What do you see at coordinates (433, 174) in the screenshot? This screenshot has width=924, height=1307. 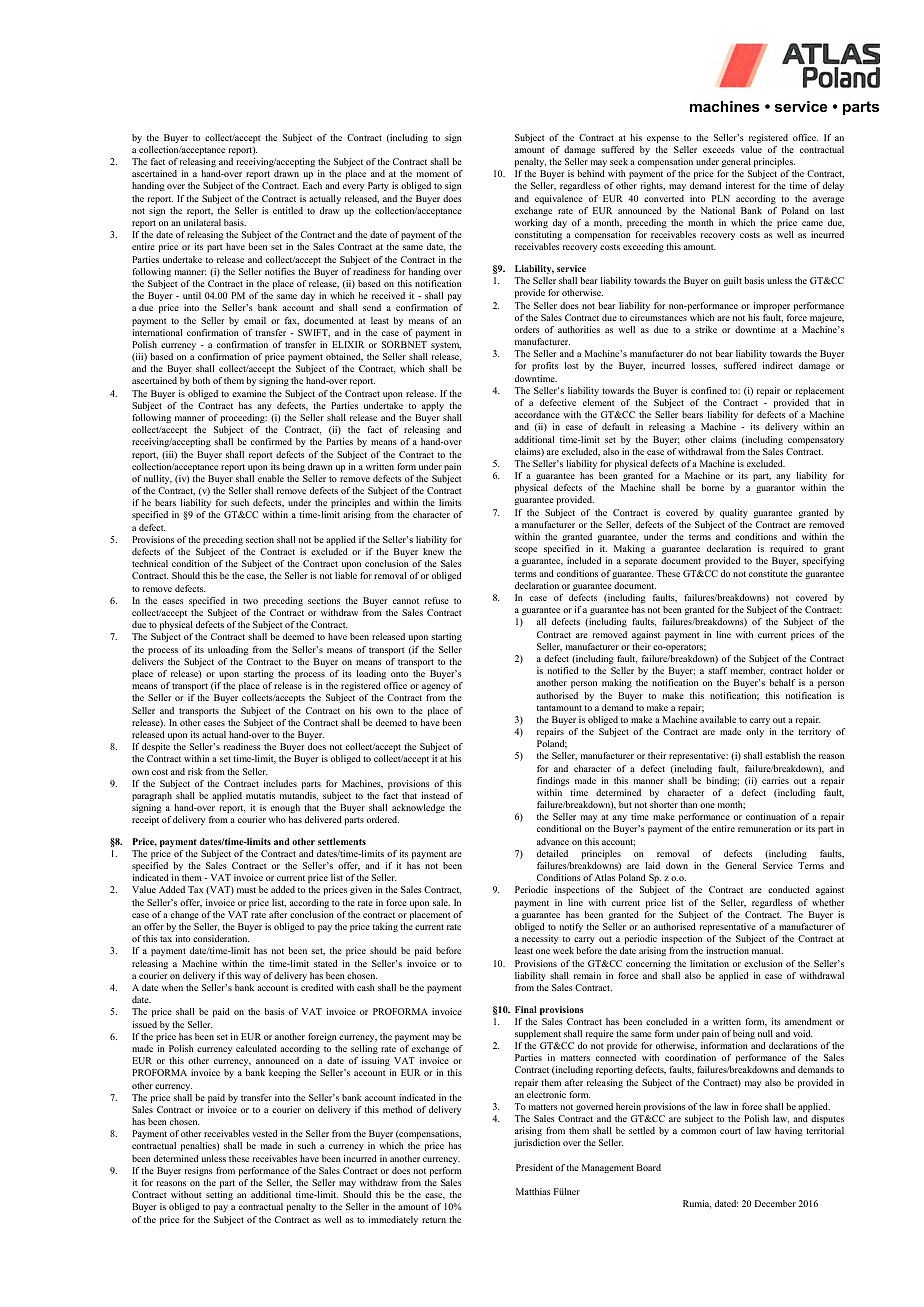 I see `moment` at bounding box center [433, 174].
